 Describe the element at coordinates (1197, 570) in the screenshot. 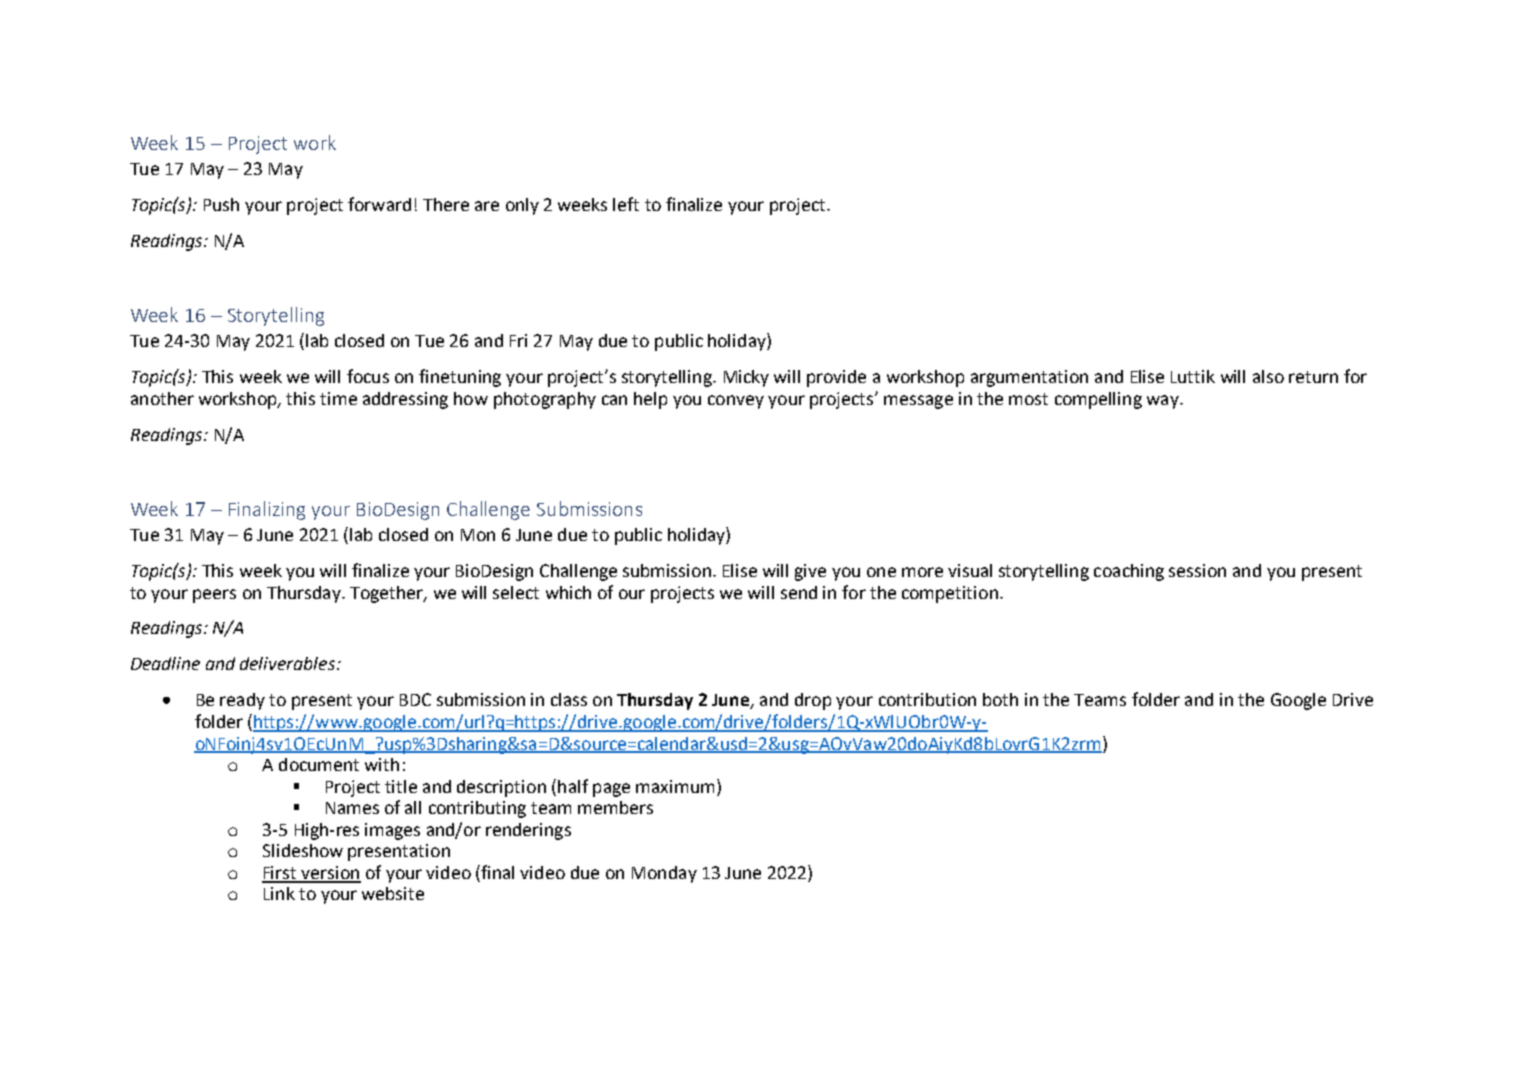

I see `session` at that location.
